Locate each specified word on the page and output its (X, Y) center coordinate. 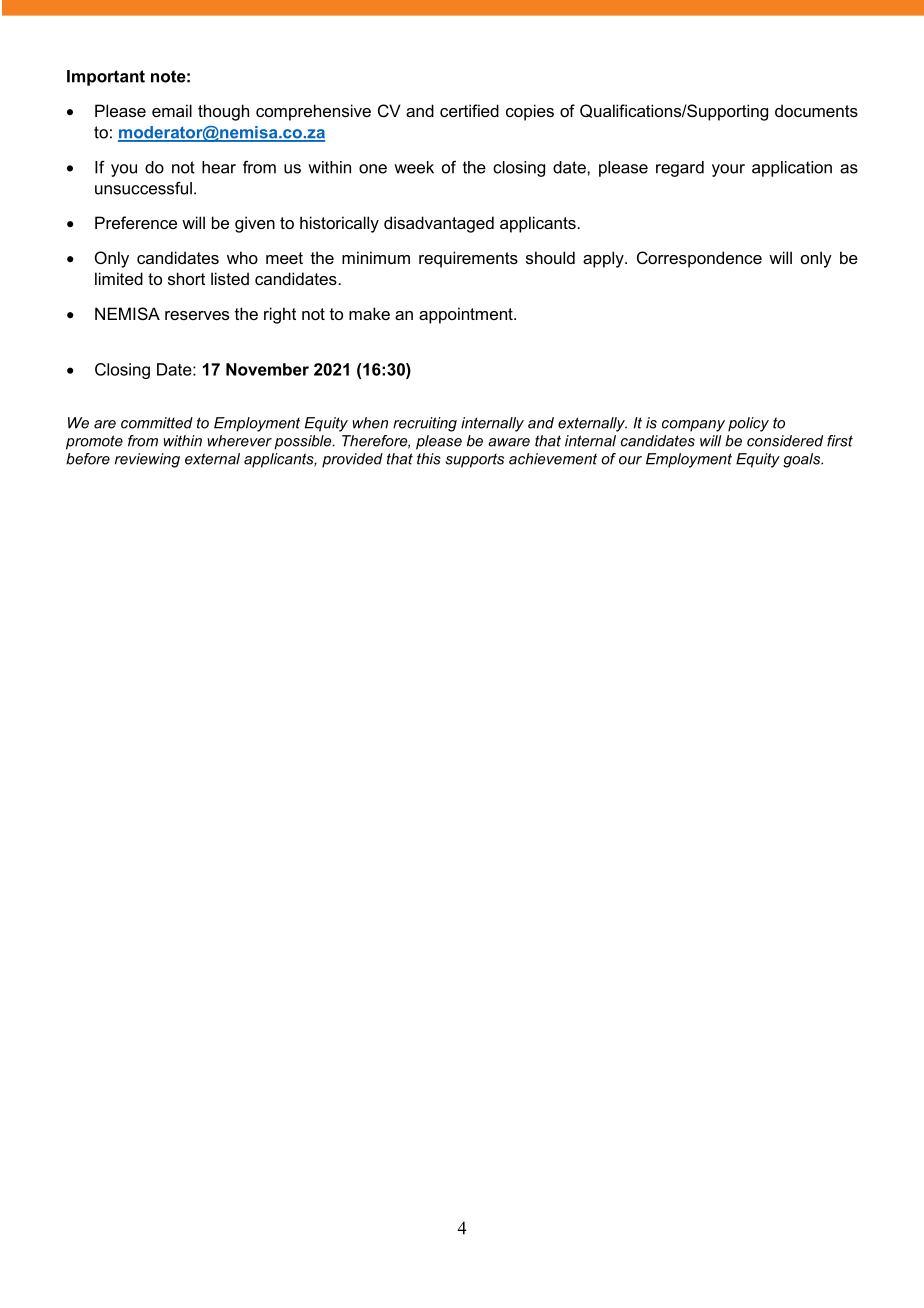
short (186, 278)
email (172, 110)
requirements (468, 259)
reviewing (147, 460)
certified (469, 110)
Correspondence (699, 259)
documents (816, 110)
